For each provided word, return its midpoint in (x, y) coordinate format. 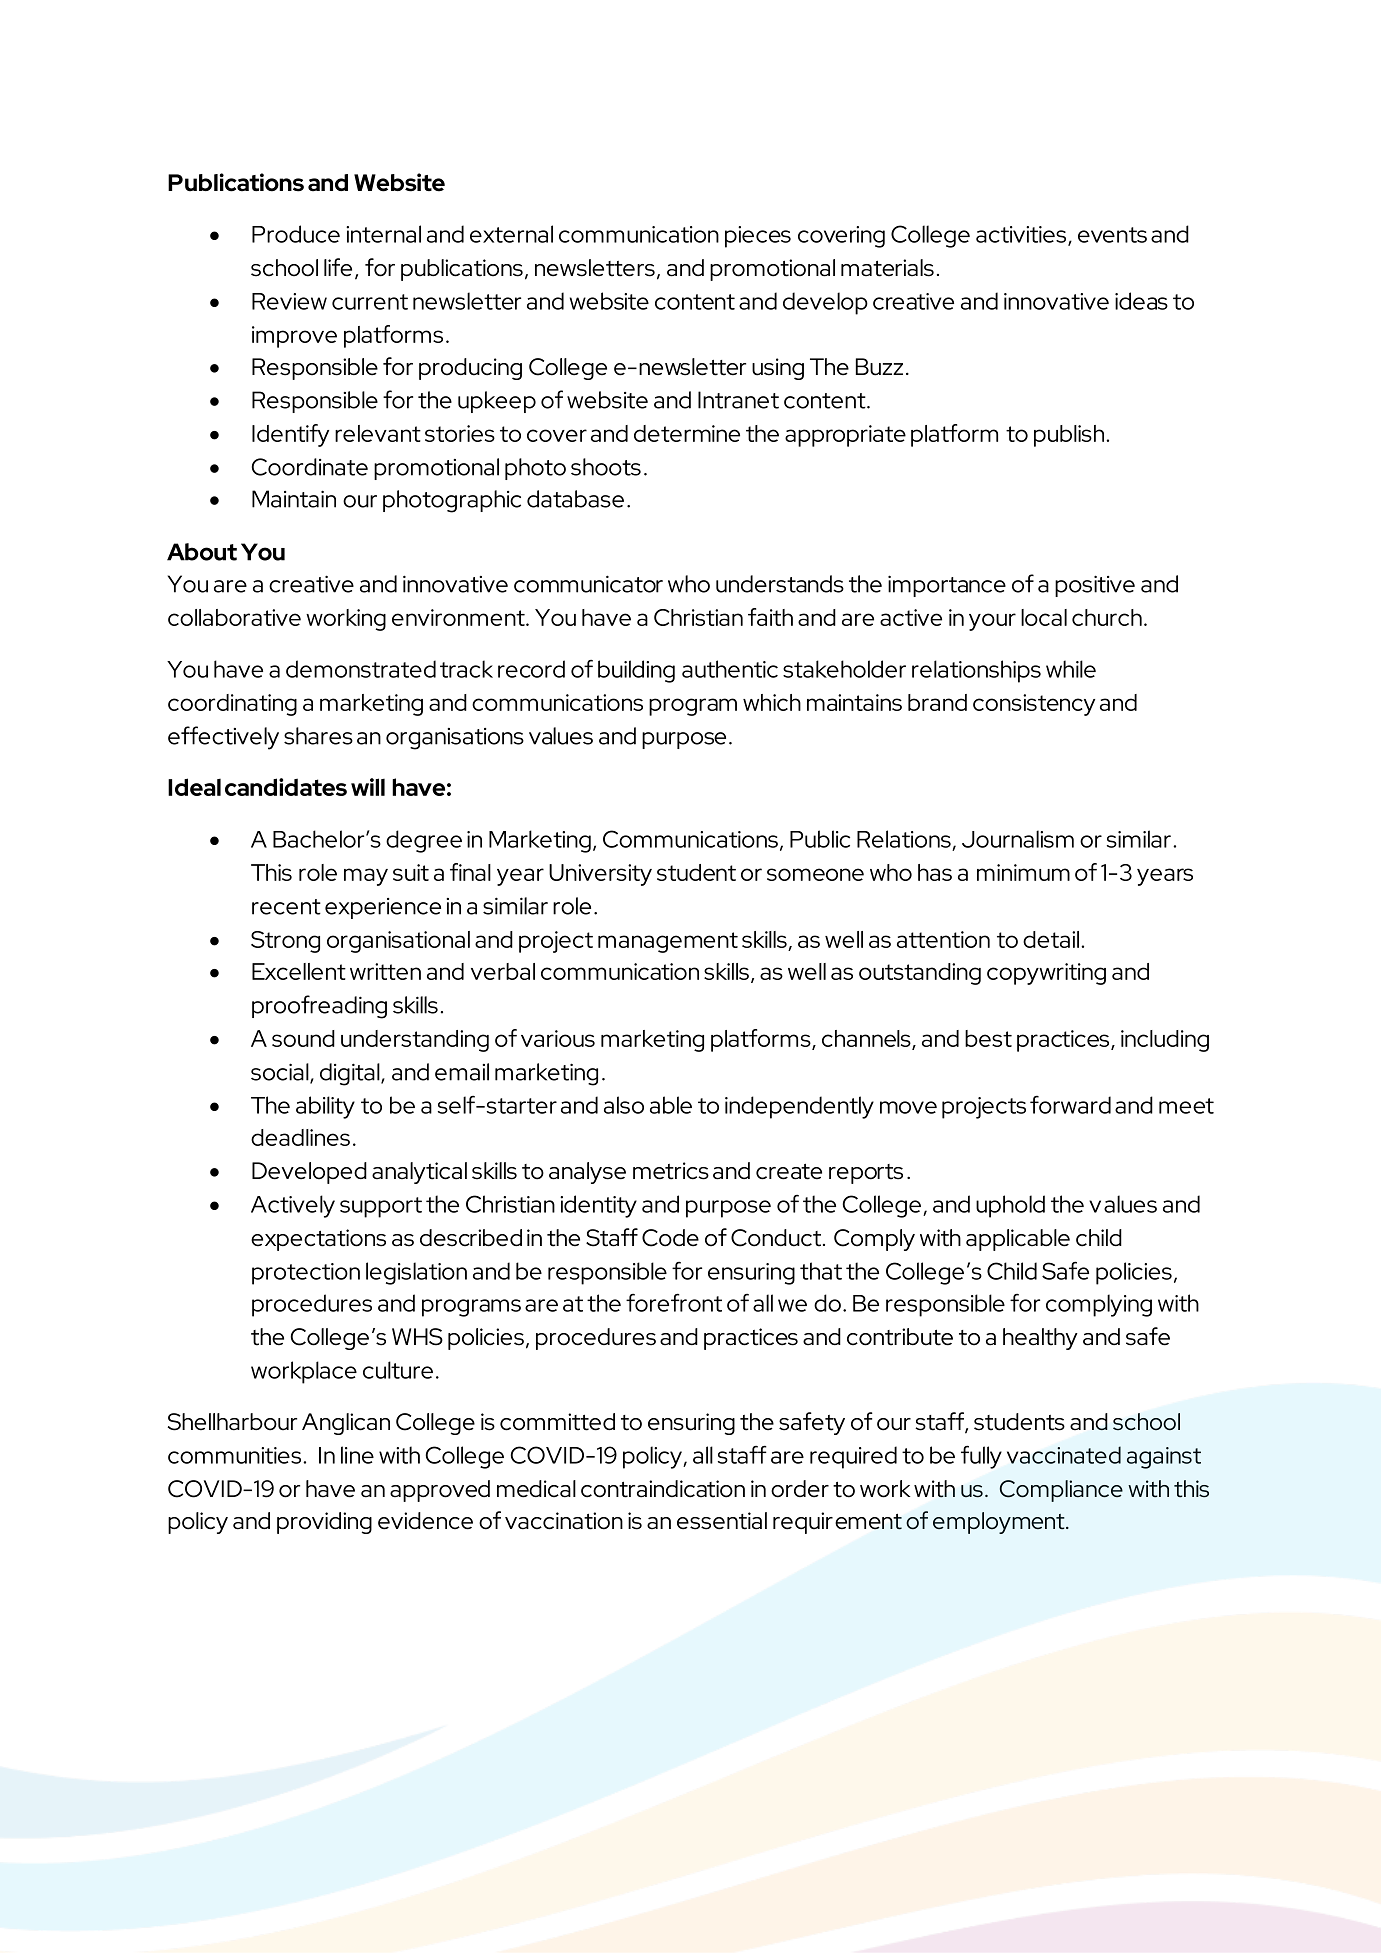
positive (1095, 586)
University (600, 875)
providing (324, 1523)
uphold (1010, 1206)
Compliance (1061, 1491)
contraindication (663, 1489)
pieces (758, 237)
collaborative (234, 617)
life (338, 267)
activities (1022, 235)
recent (286, 907)
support (381, 1207)
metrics (671, 1171)
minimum (1023, 872)
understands (780, 584)
